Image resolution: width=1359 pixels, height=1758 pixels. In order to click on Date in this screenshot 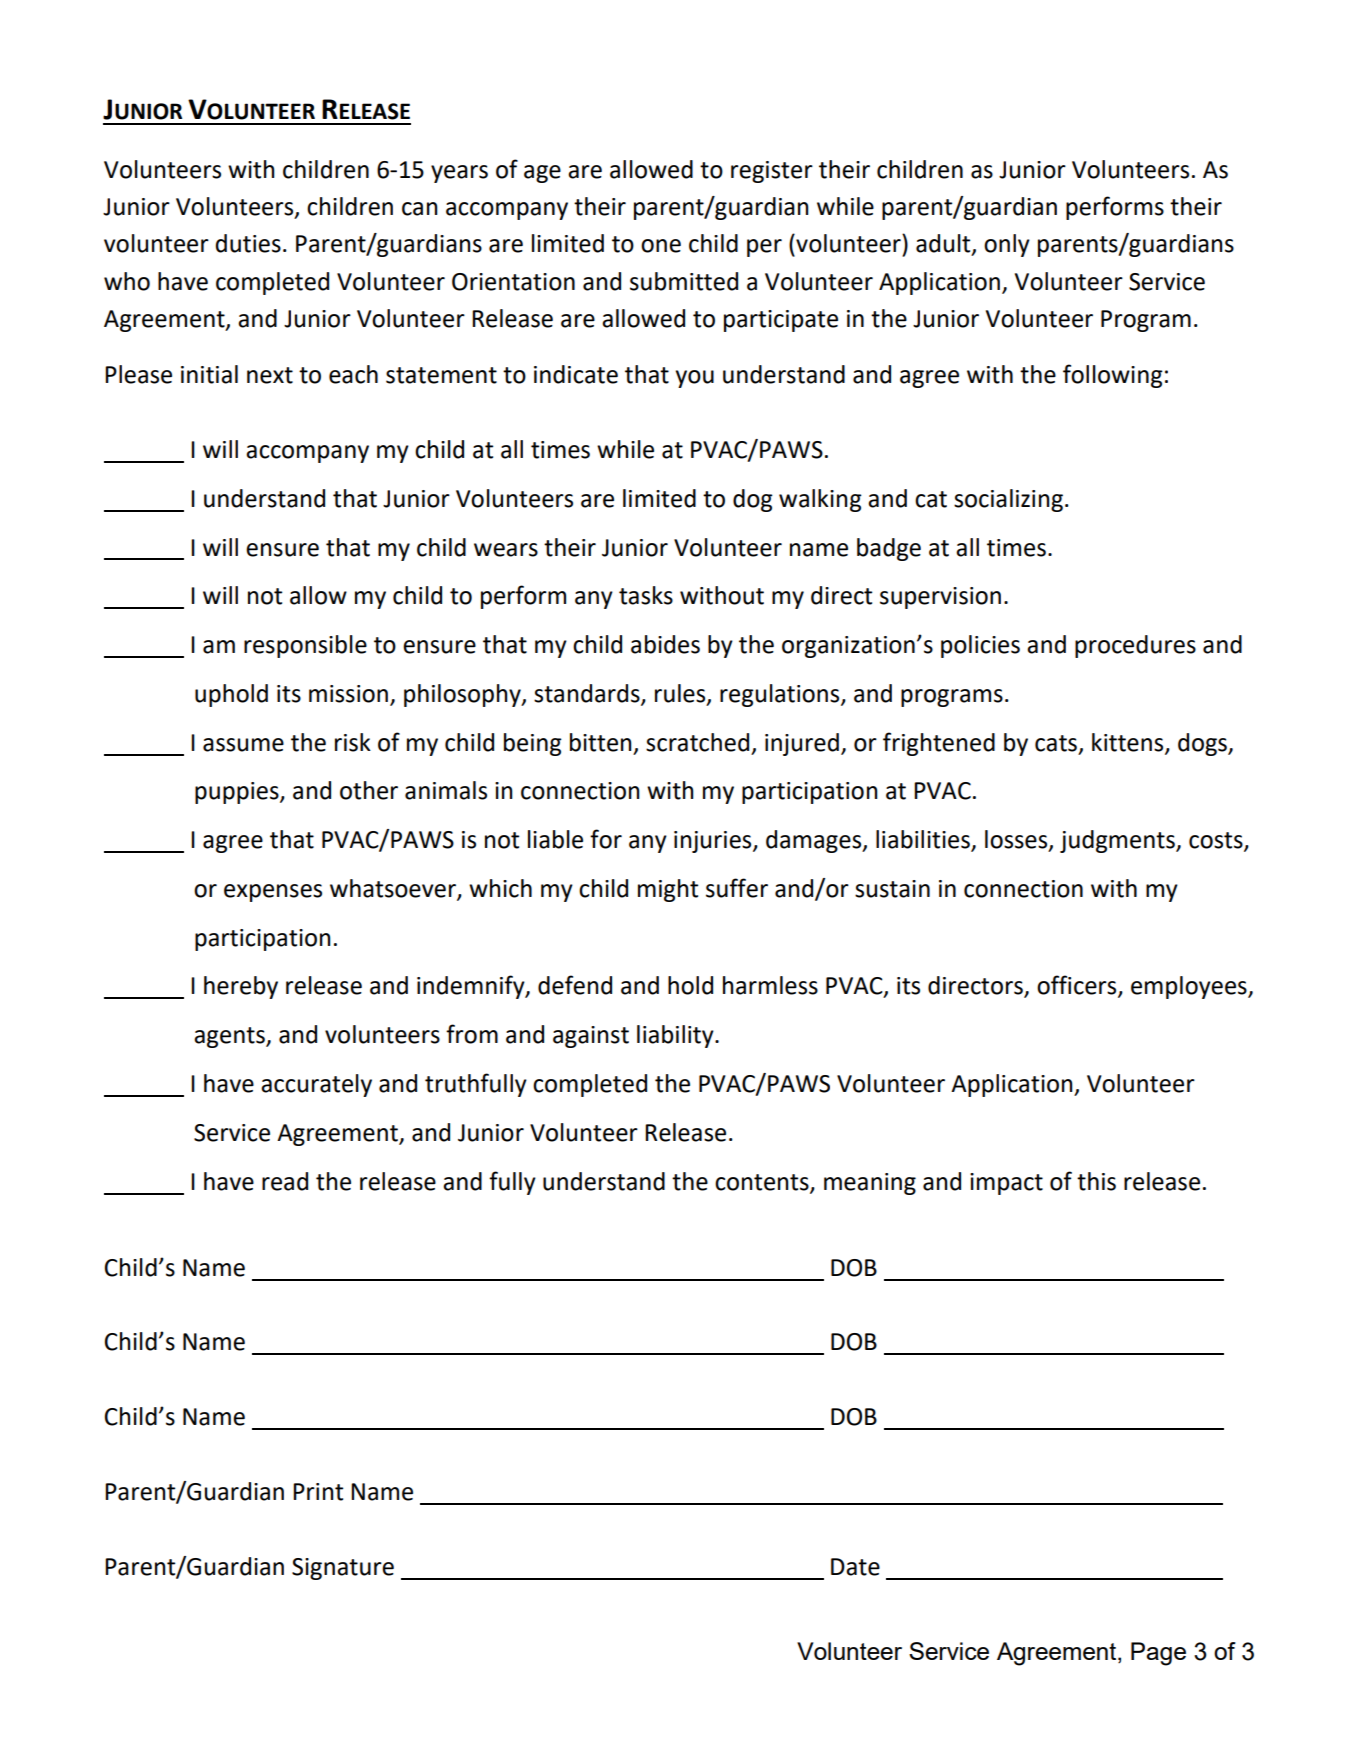, I will do `click(855, 1567)`.
